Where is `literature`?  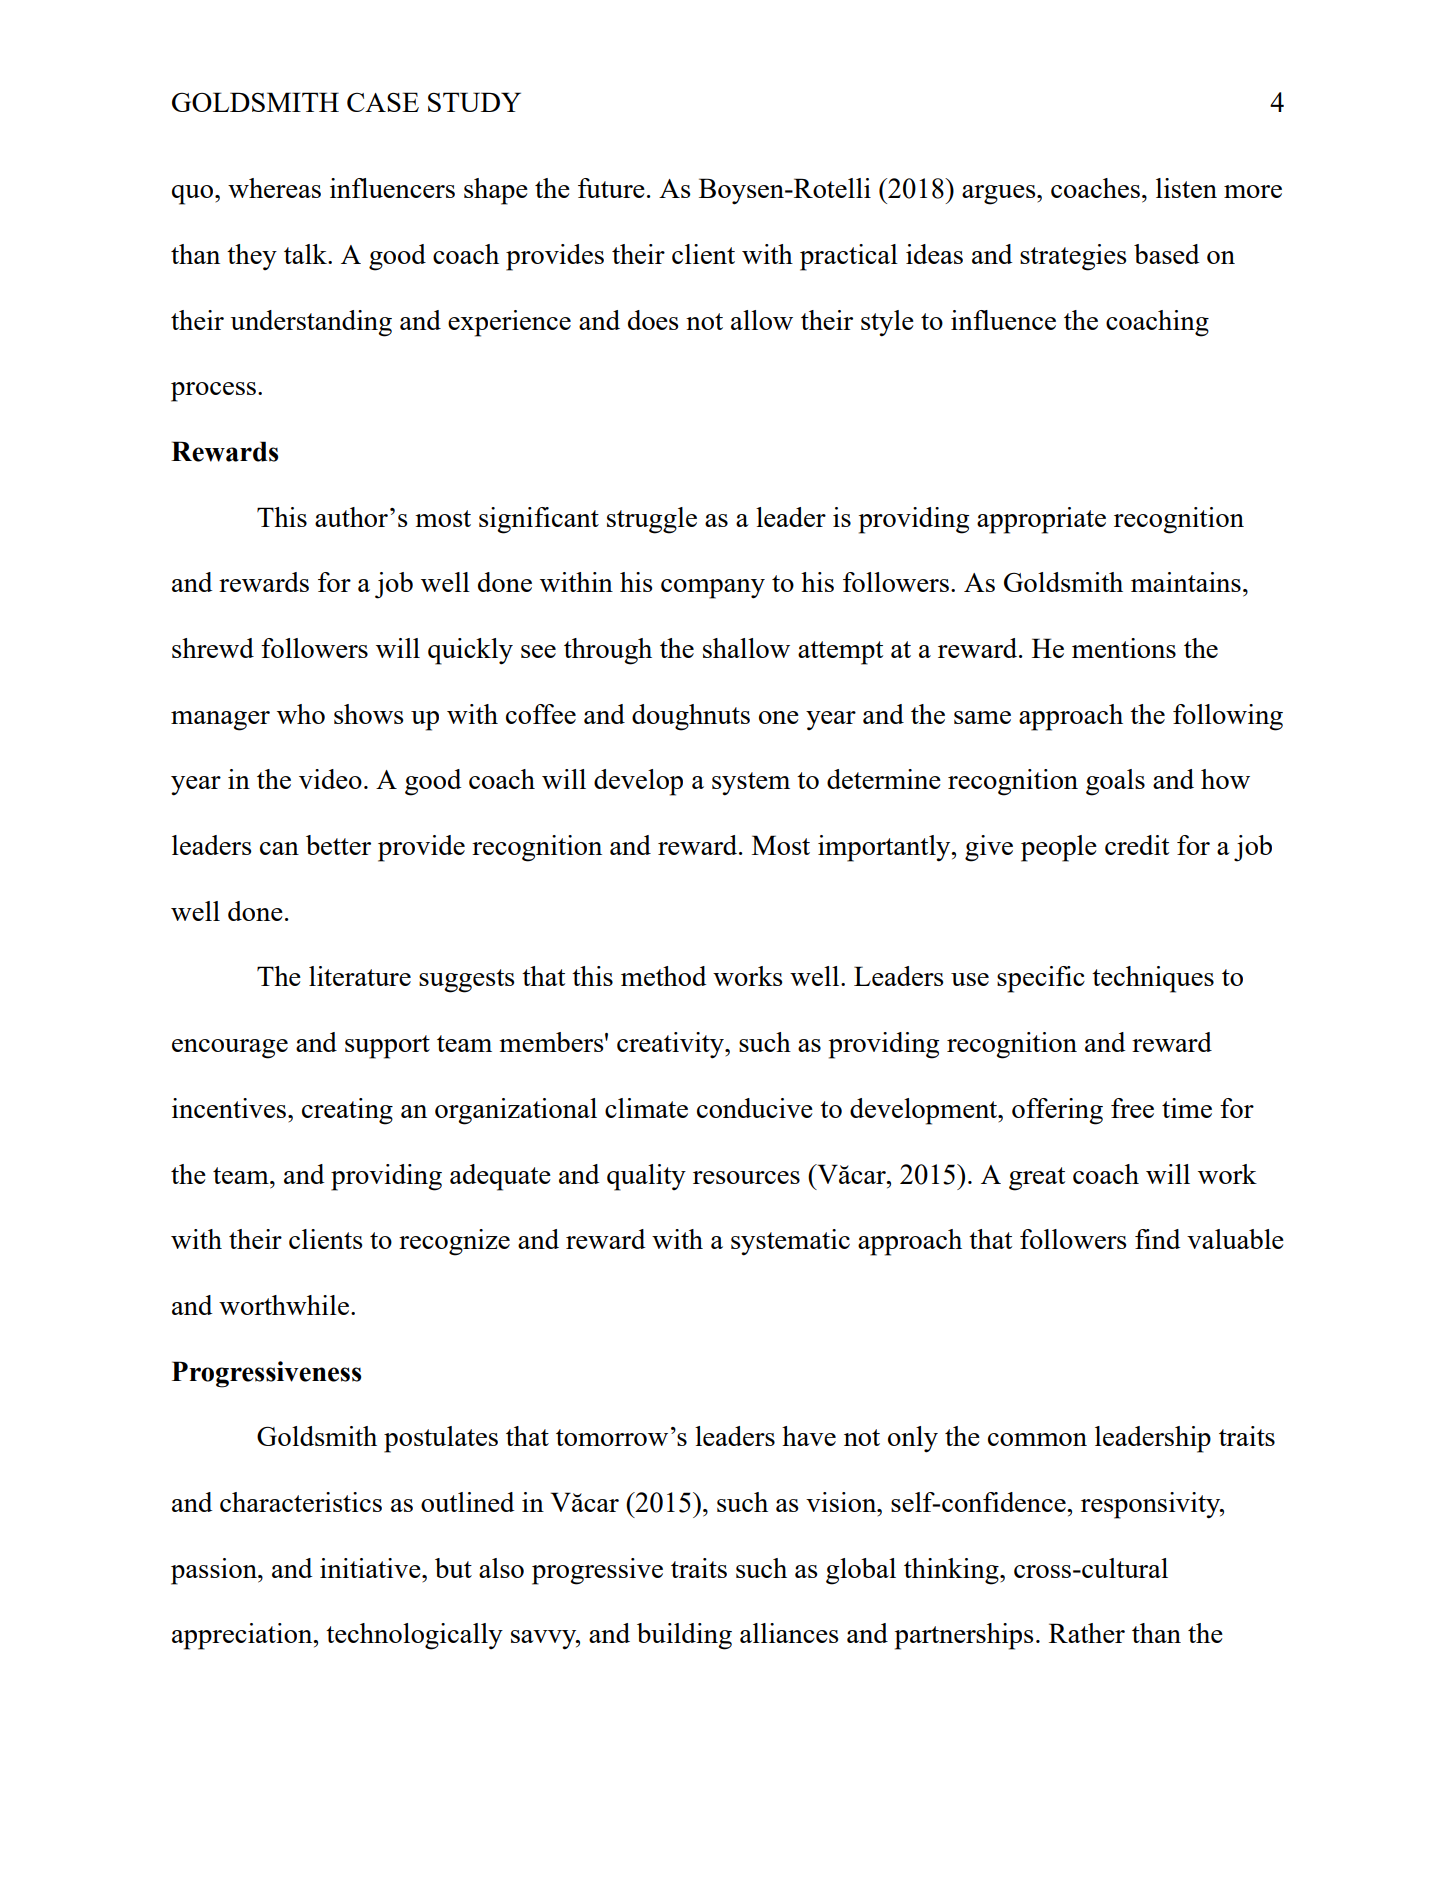
literature is located at coordinates (360, 976).
